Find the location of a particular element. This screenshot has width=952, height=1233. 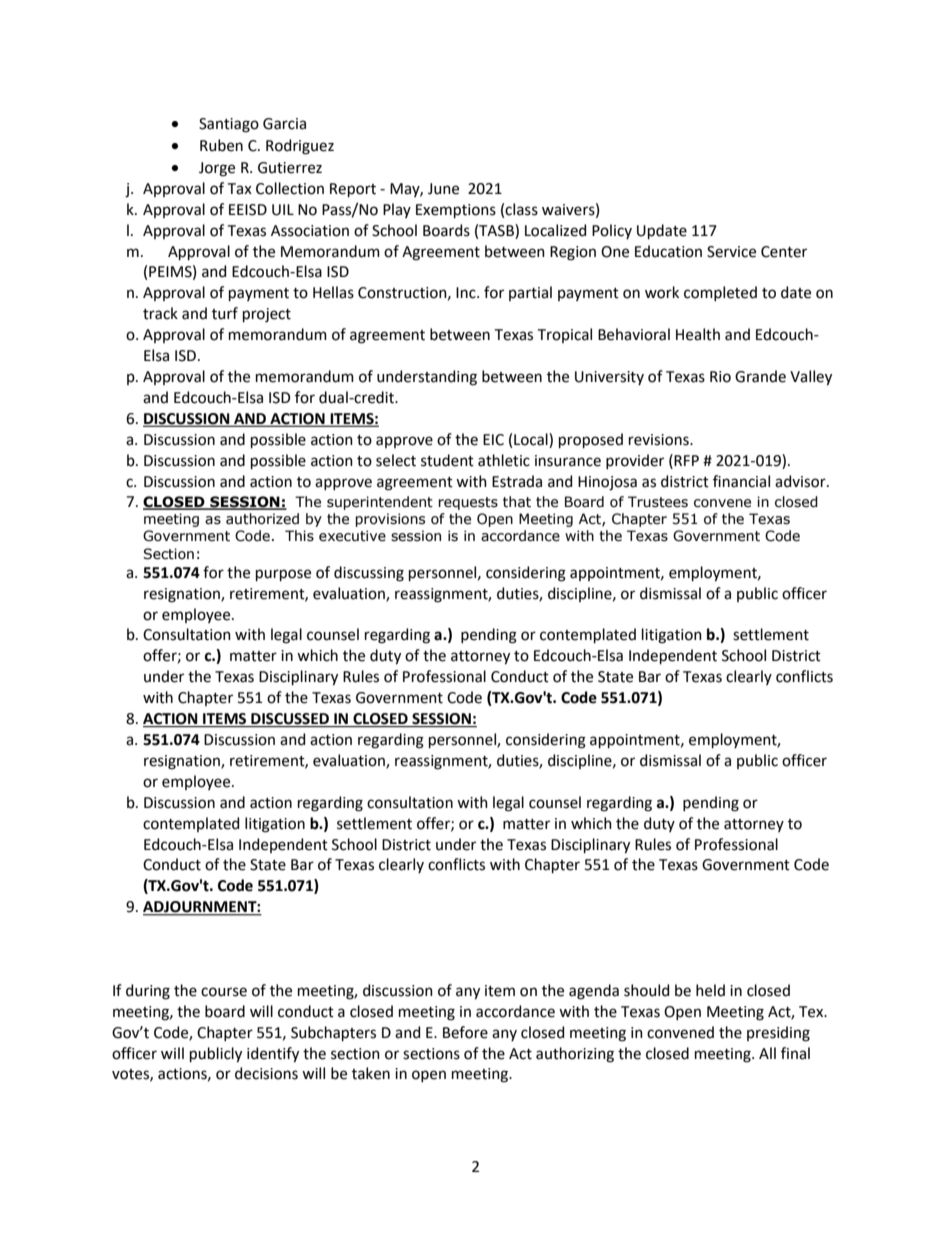

Ruben is located at coordinates (221, 145).
